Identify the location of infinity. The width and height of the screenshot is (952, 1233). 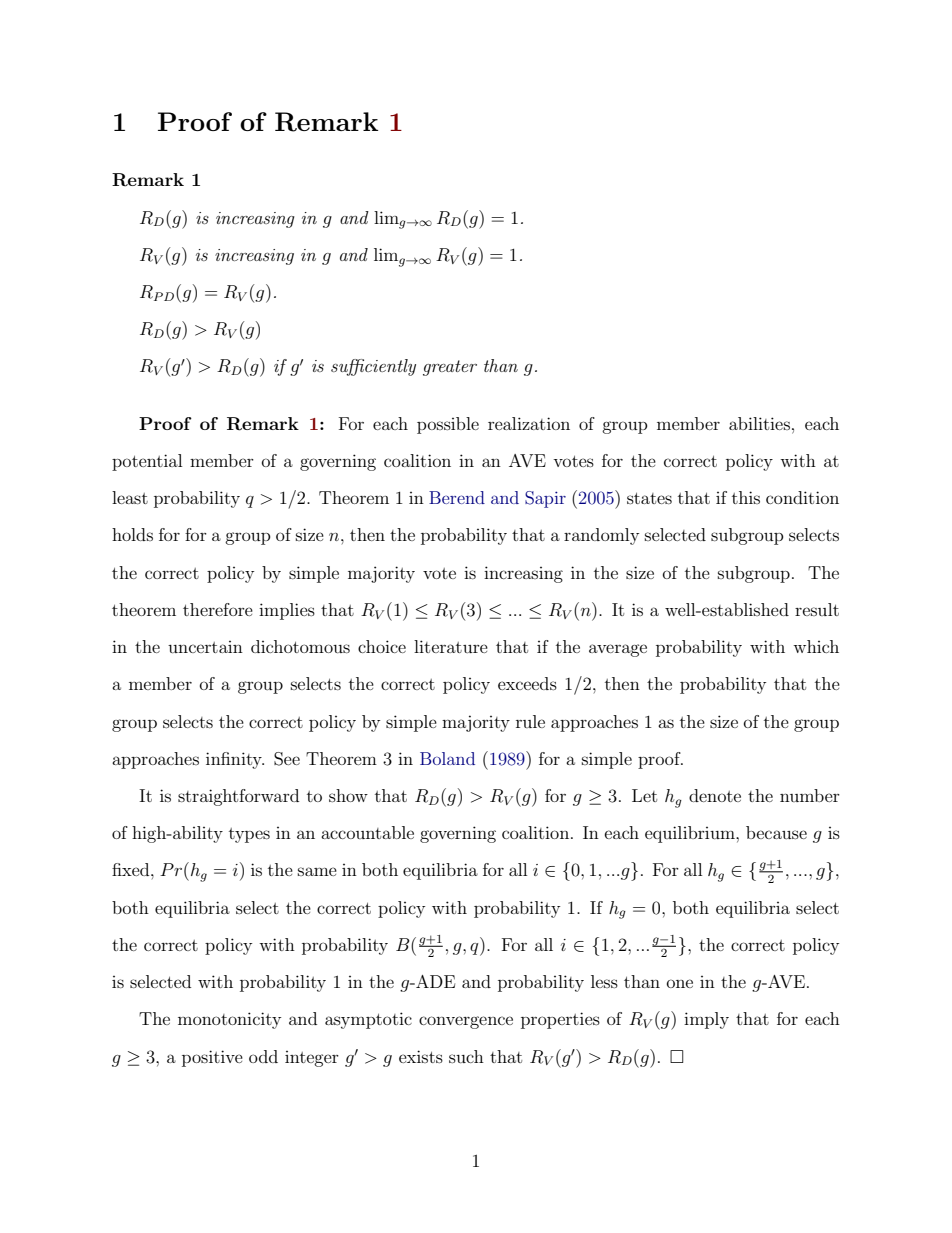
(235, 760).
